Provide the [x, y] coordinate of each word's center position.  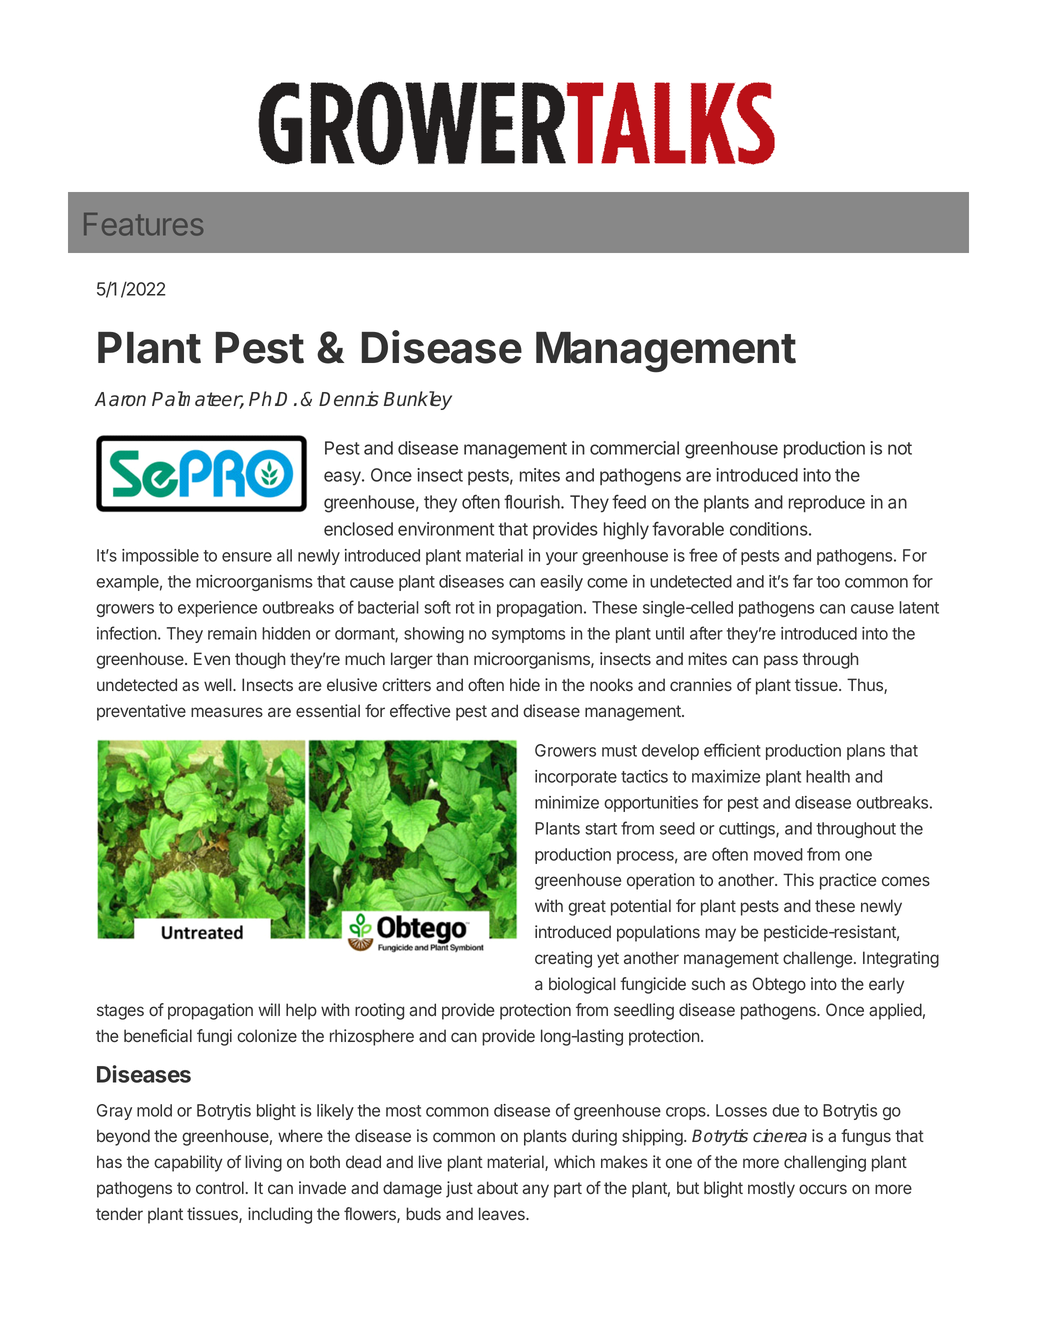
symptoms [528, 635]
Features [143, 224]
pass [781, 662]
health [828, 776]
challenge [817, 959]
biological [582, 985]
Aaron [120, 399]
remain [232, 633]
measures [227, 712]
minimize [567, 802]
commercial [634, 448]
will [269, 1009]
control [220, 1187]
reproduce [827, 503]
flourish [533, 501]
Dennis [349, 399]
